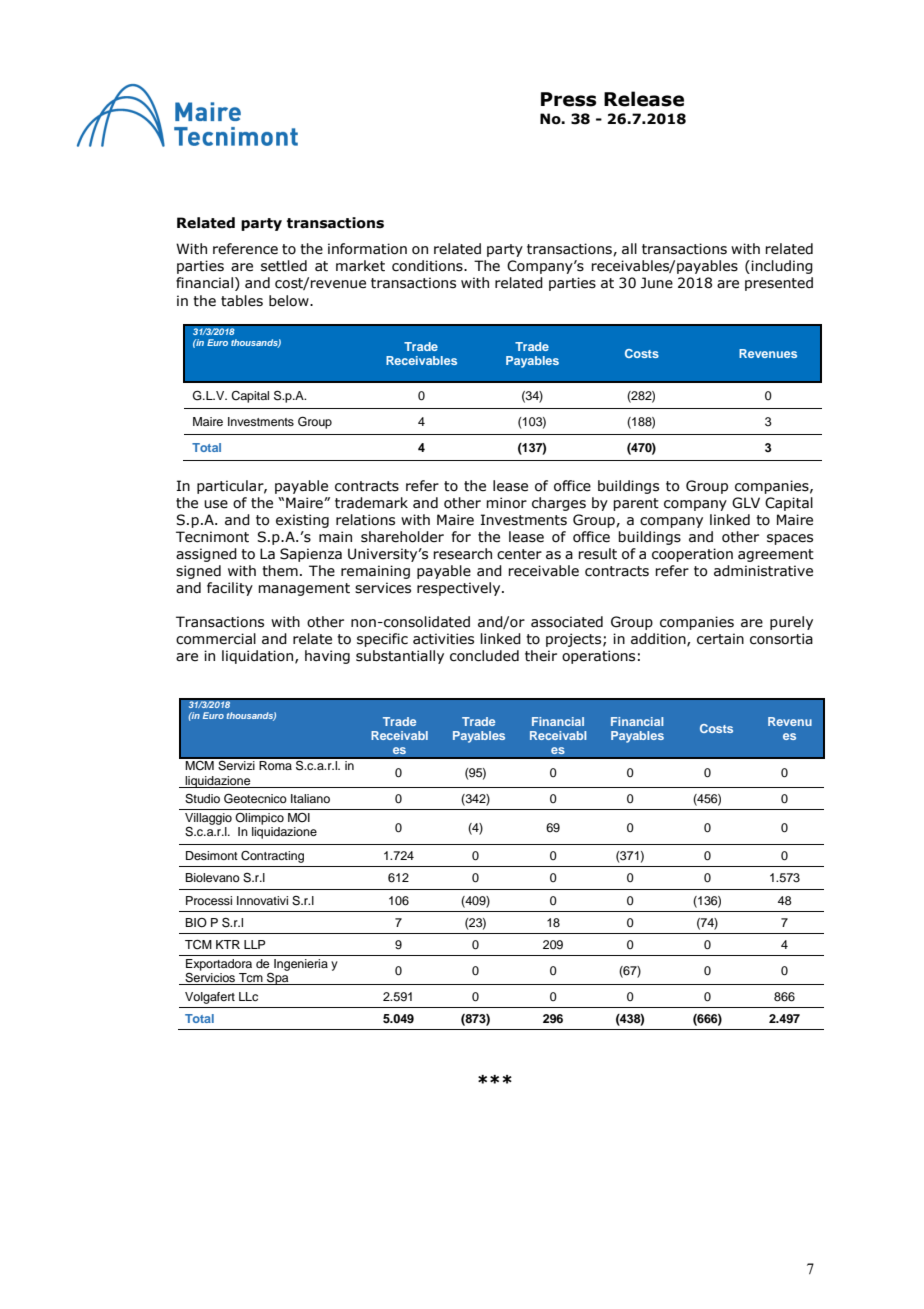 The image size is (924, 1309). Describe the element at coordinates (272, 857) in the screenshot. I see `Contracting` at that location.
